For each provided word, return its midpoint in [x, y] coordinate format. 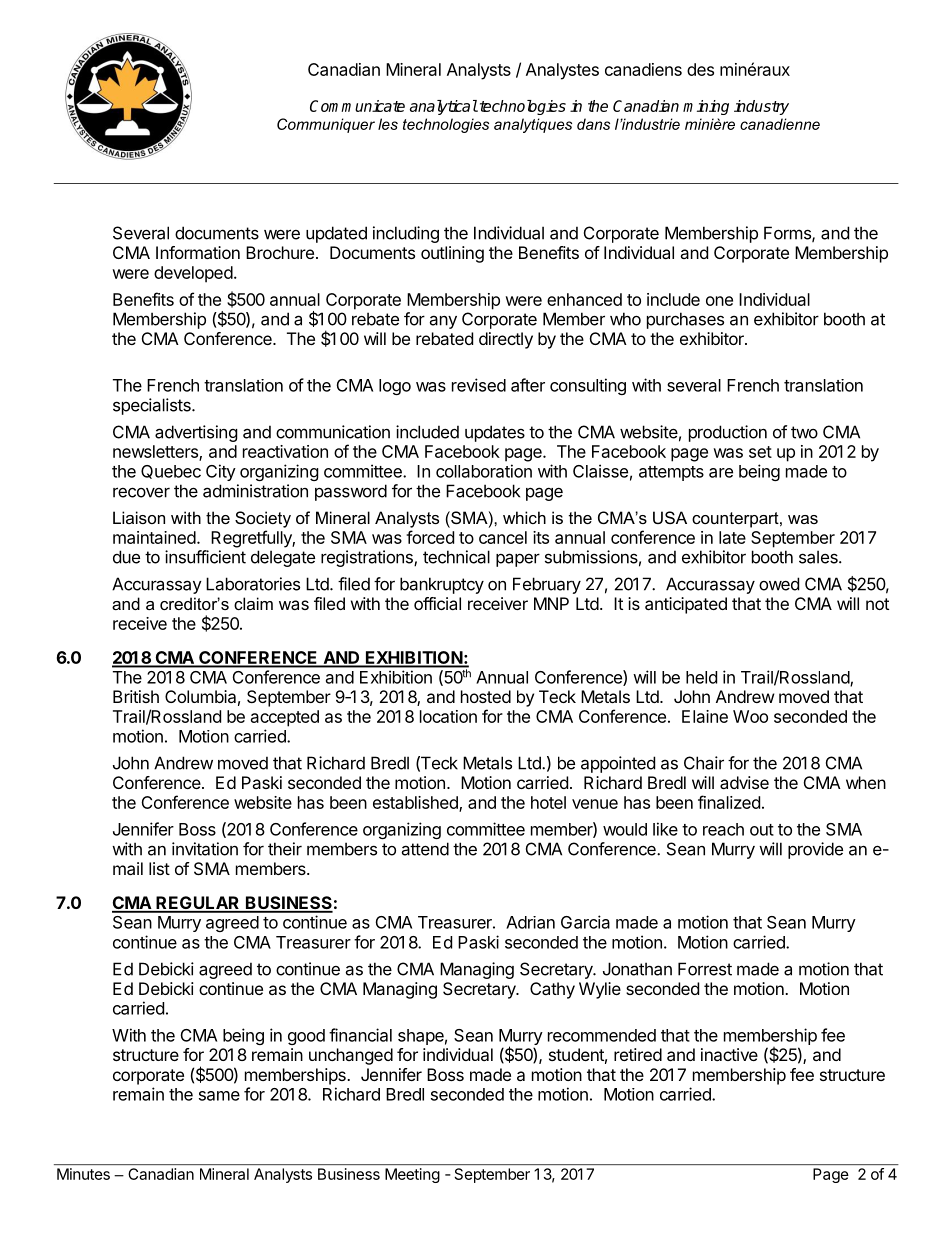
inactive [729, 1054]
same [219, 1096]
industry [761, 107]
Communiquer [326, 125]
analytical [444, 107]
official [437, 603]
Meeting [412, 1175]
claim [253, 603]
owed [779, 584]
